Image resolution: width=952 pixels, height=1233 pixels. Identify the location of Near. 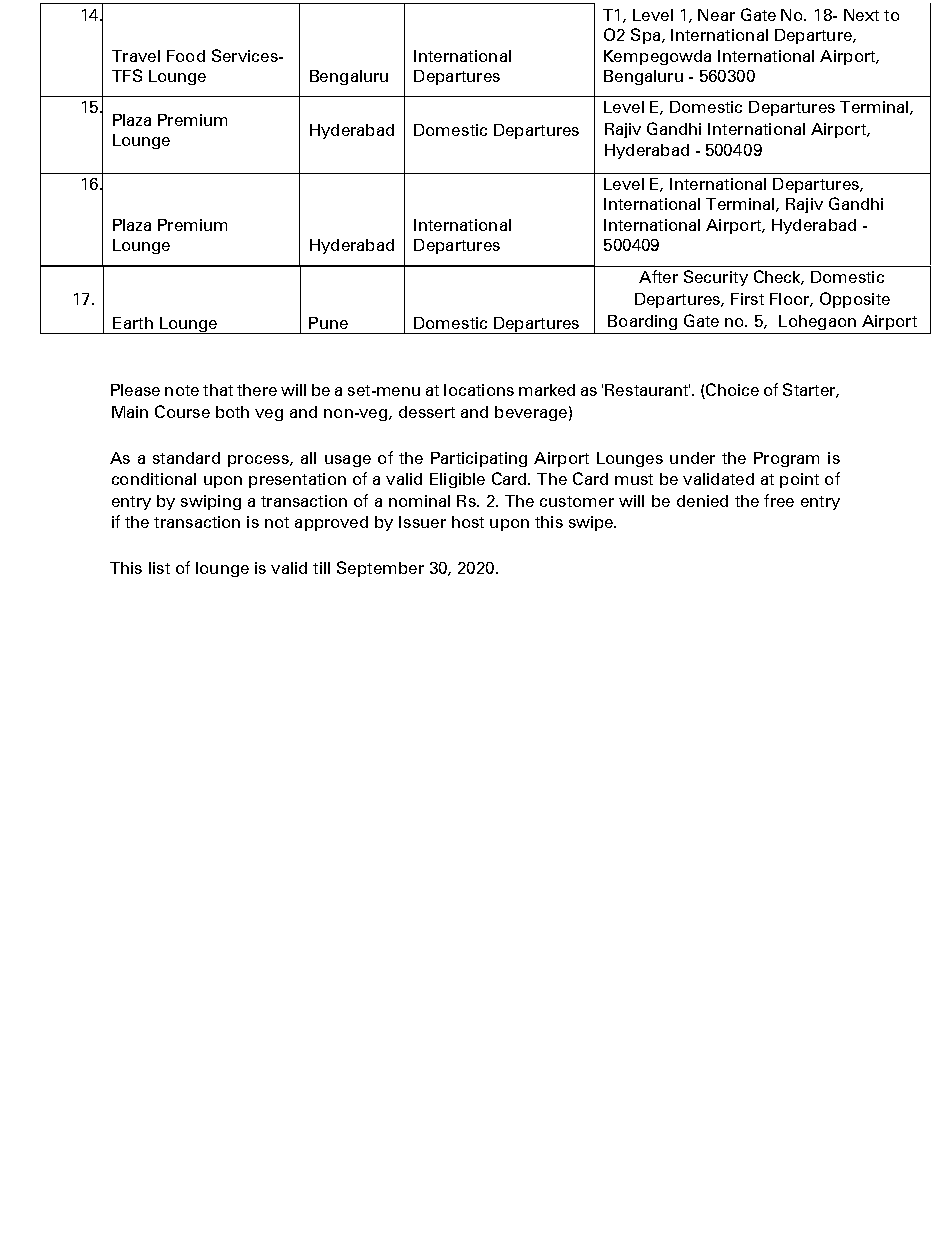
(716, 15).
